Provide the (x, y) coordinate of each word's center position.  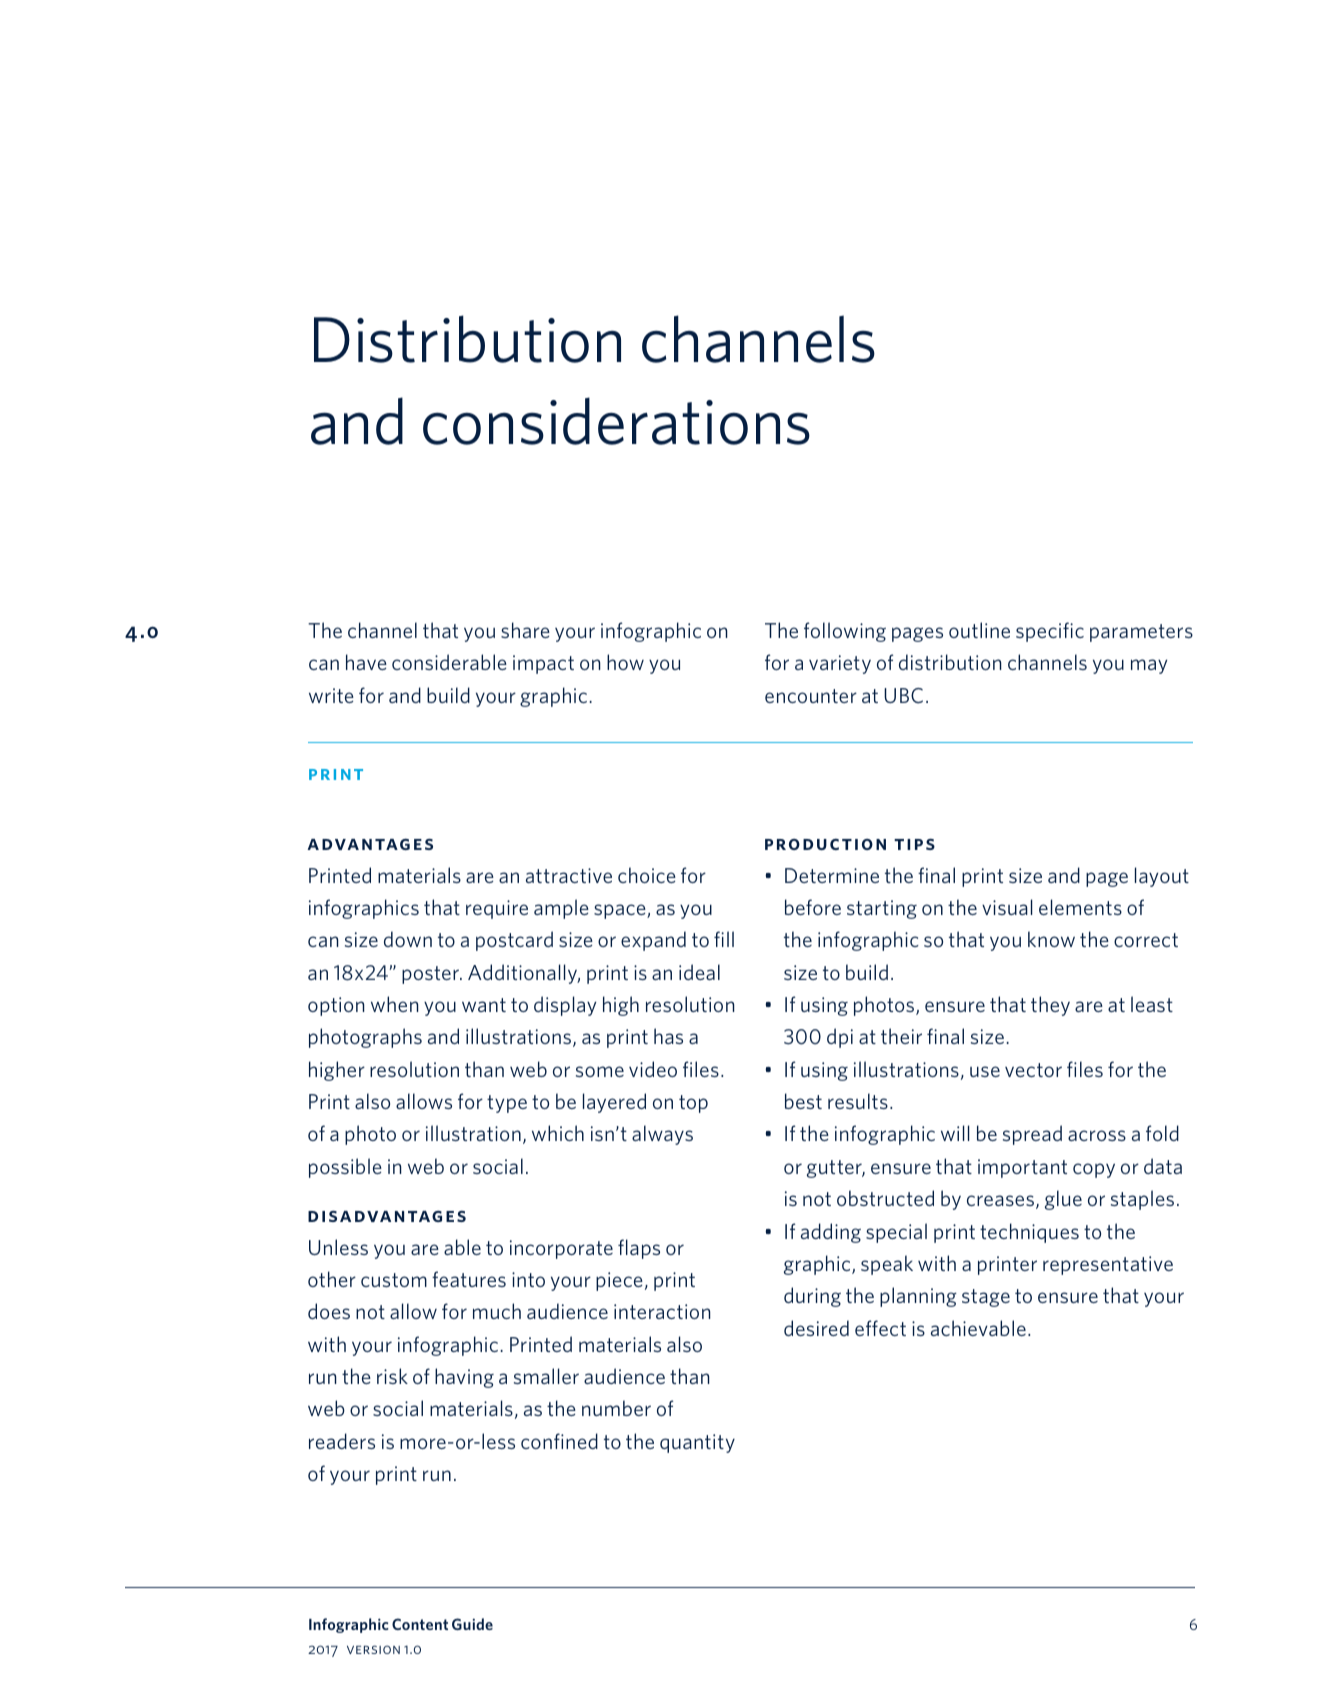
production (825, 844)
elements (1080, 907)
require (497, 909)
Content (420, 1624)
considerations (616, 421)
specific (1050, 632)
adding (831, 1233)
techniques (1029, 1233)
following (845, 632)
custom (394, 1280)
